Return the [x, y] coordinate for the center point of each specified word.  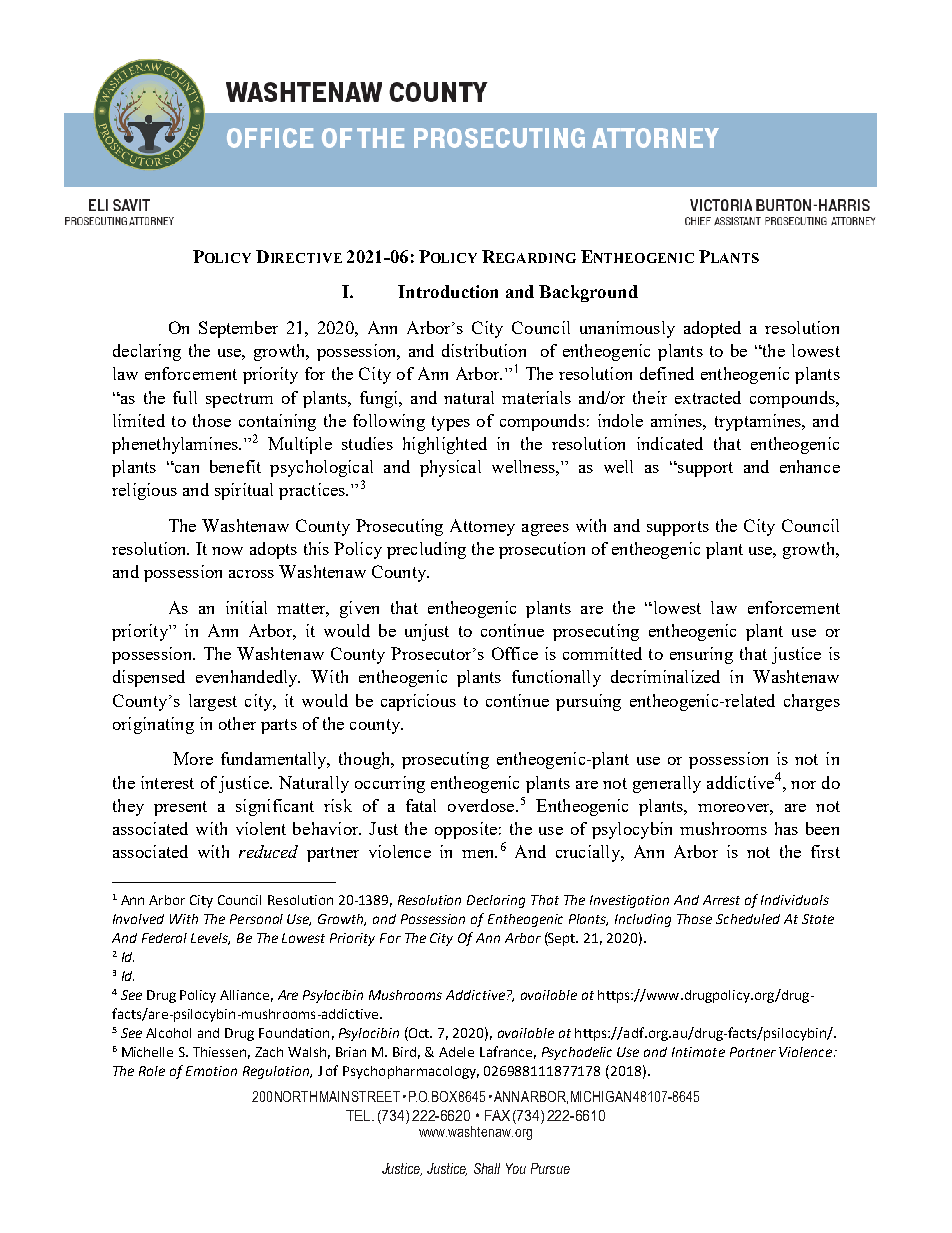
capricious [418, 702]
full [185, 397]
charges [812, 702]
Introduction [448, 291]
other [237, 723]
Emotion [211, 1071]
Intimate [698, 1052]
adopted [712, 329]
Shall [487, 1168]
